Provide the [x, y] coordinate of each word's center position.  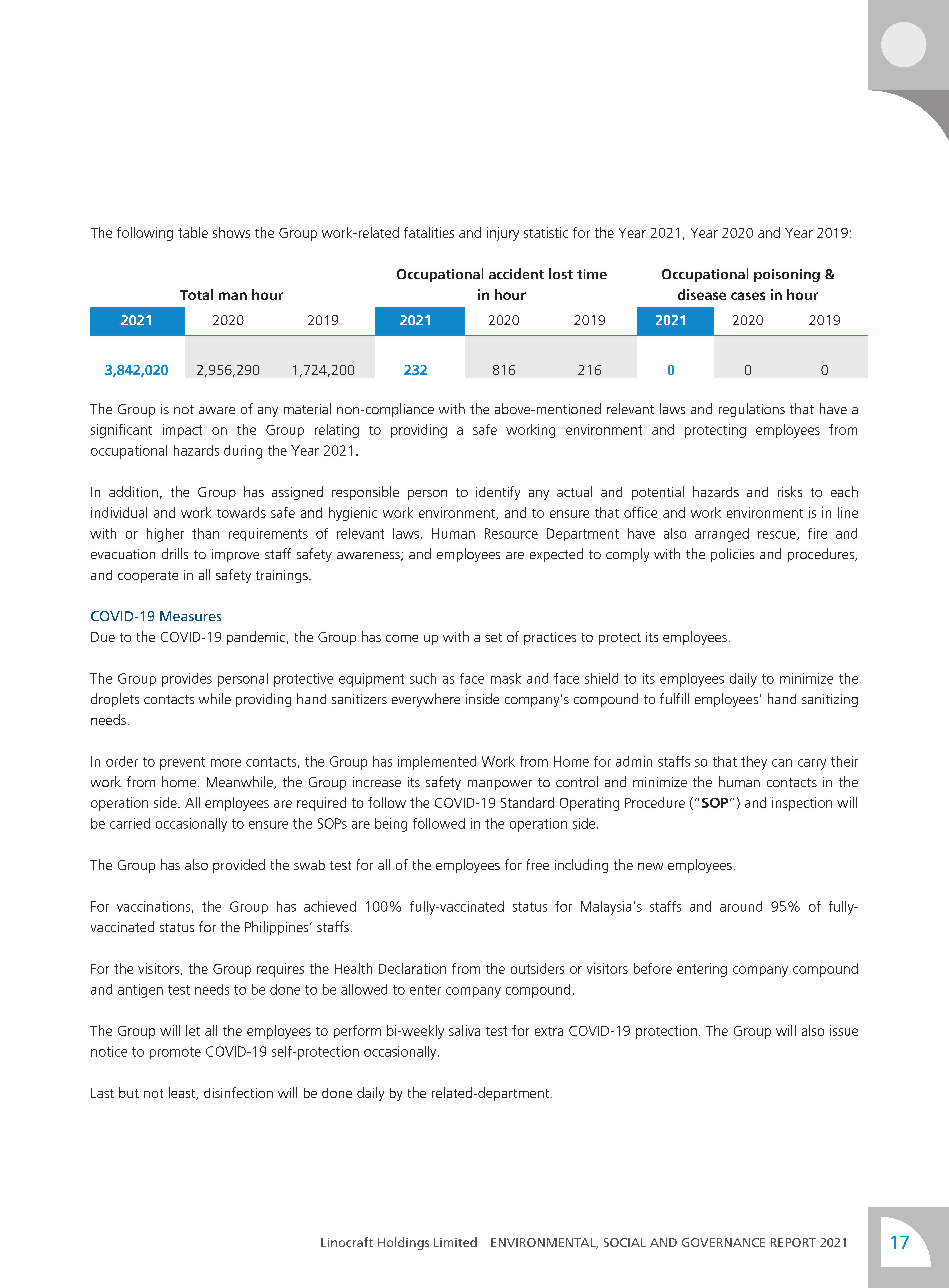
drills [175, 553]
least [183, 1093]
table [193, 232]
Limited [455, 1242]
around [741, 906]
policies [732, 555]
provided [239, 866]
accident [516, 273]
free [538, 864]
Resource [511, 533]
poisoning [787, 275]
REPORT [793, 1242]
